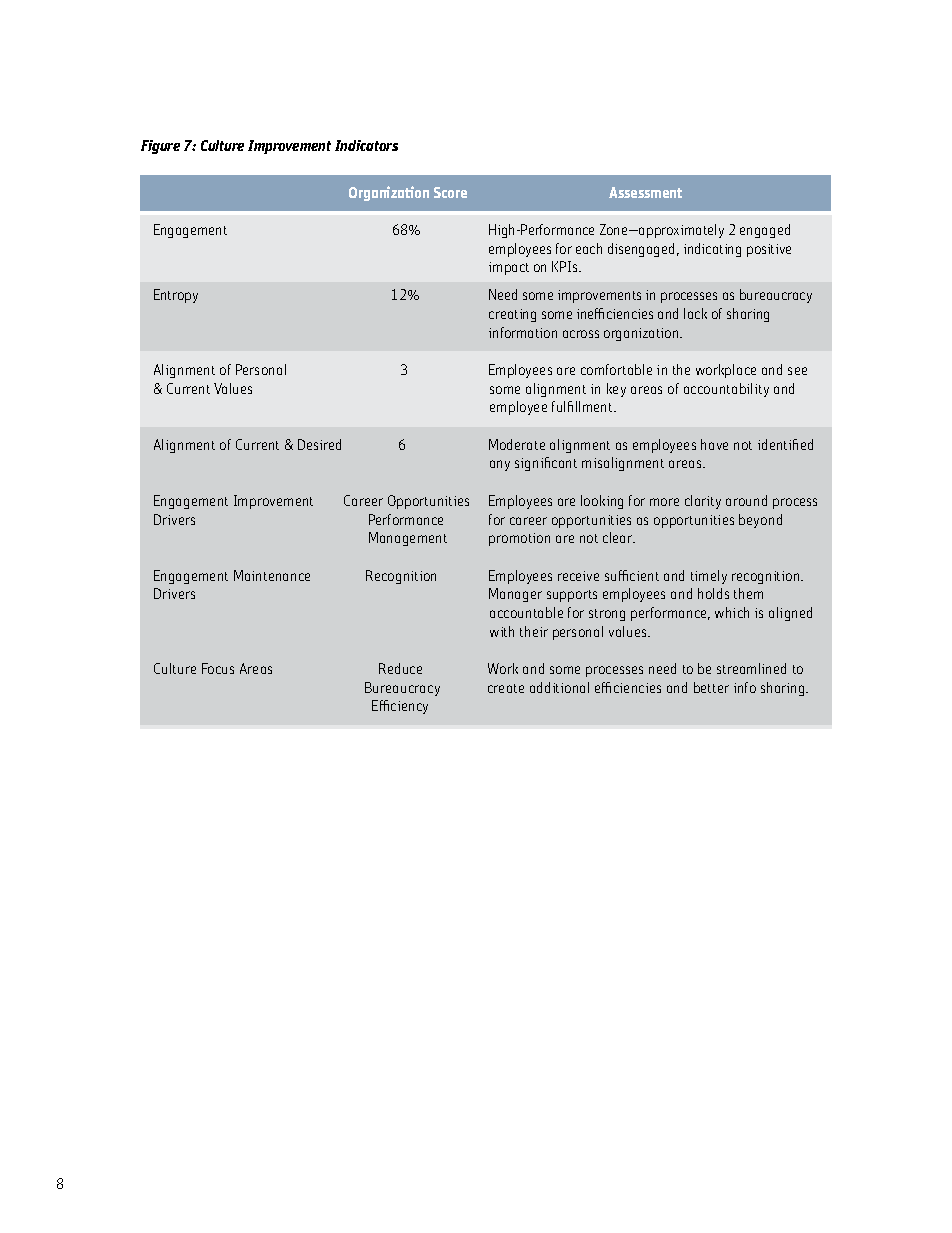 Image resolution: width=952 pixels, height=1233 pixels. I want to click on Score, so click(450, 192).
